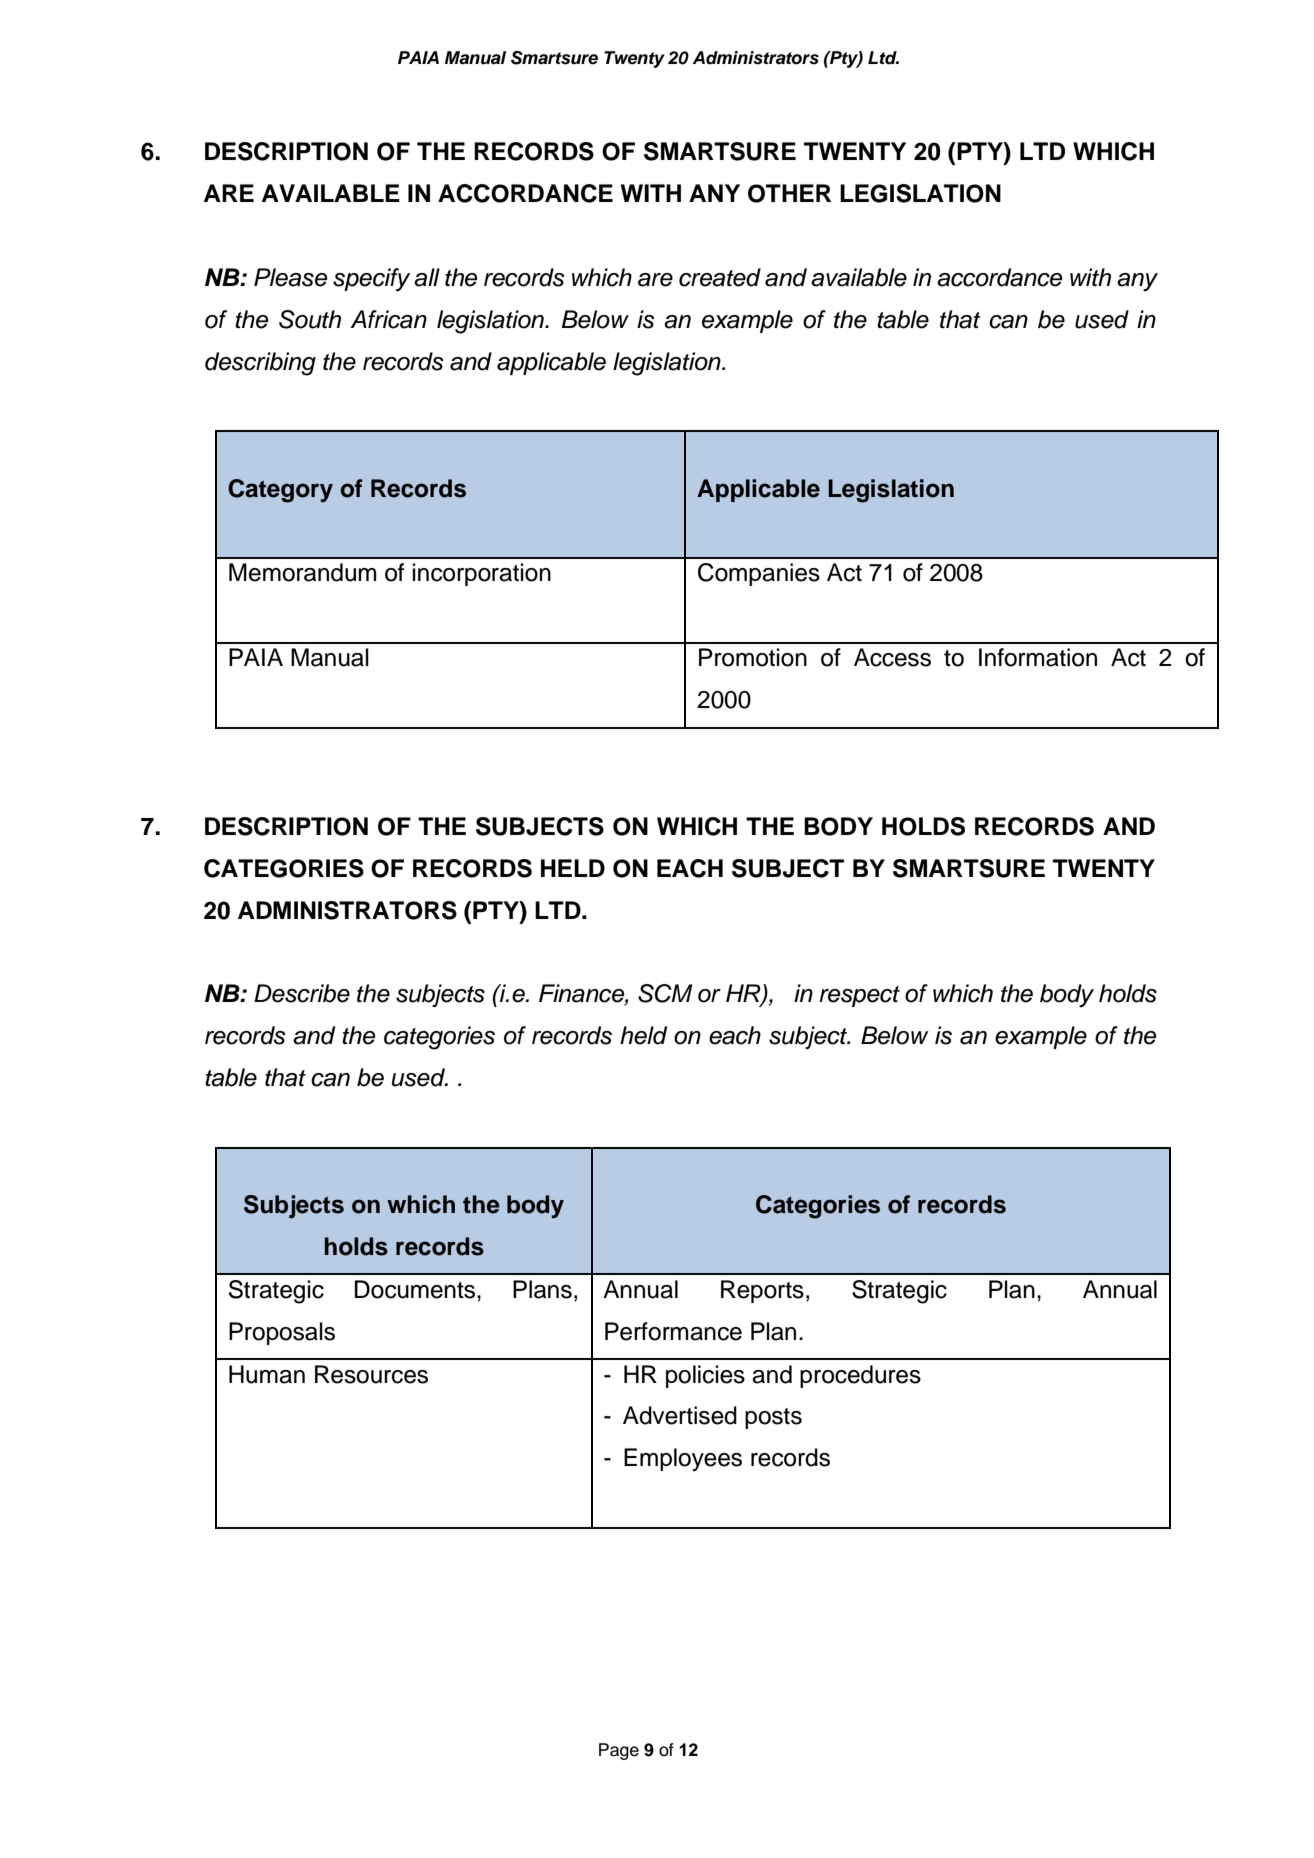 Image resolution: width=1314 pixels, height=1858 pixels. What do you see at coordinates (860, 996) in the document?
I see `respect` at bounding box center [860, 996].
